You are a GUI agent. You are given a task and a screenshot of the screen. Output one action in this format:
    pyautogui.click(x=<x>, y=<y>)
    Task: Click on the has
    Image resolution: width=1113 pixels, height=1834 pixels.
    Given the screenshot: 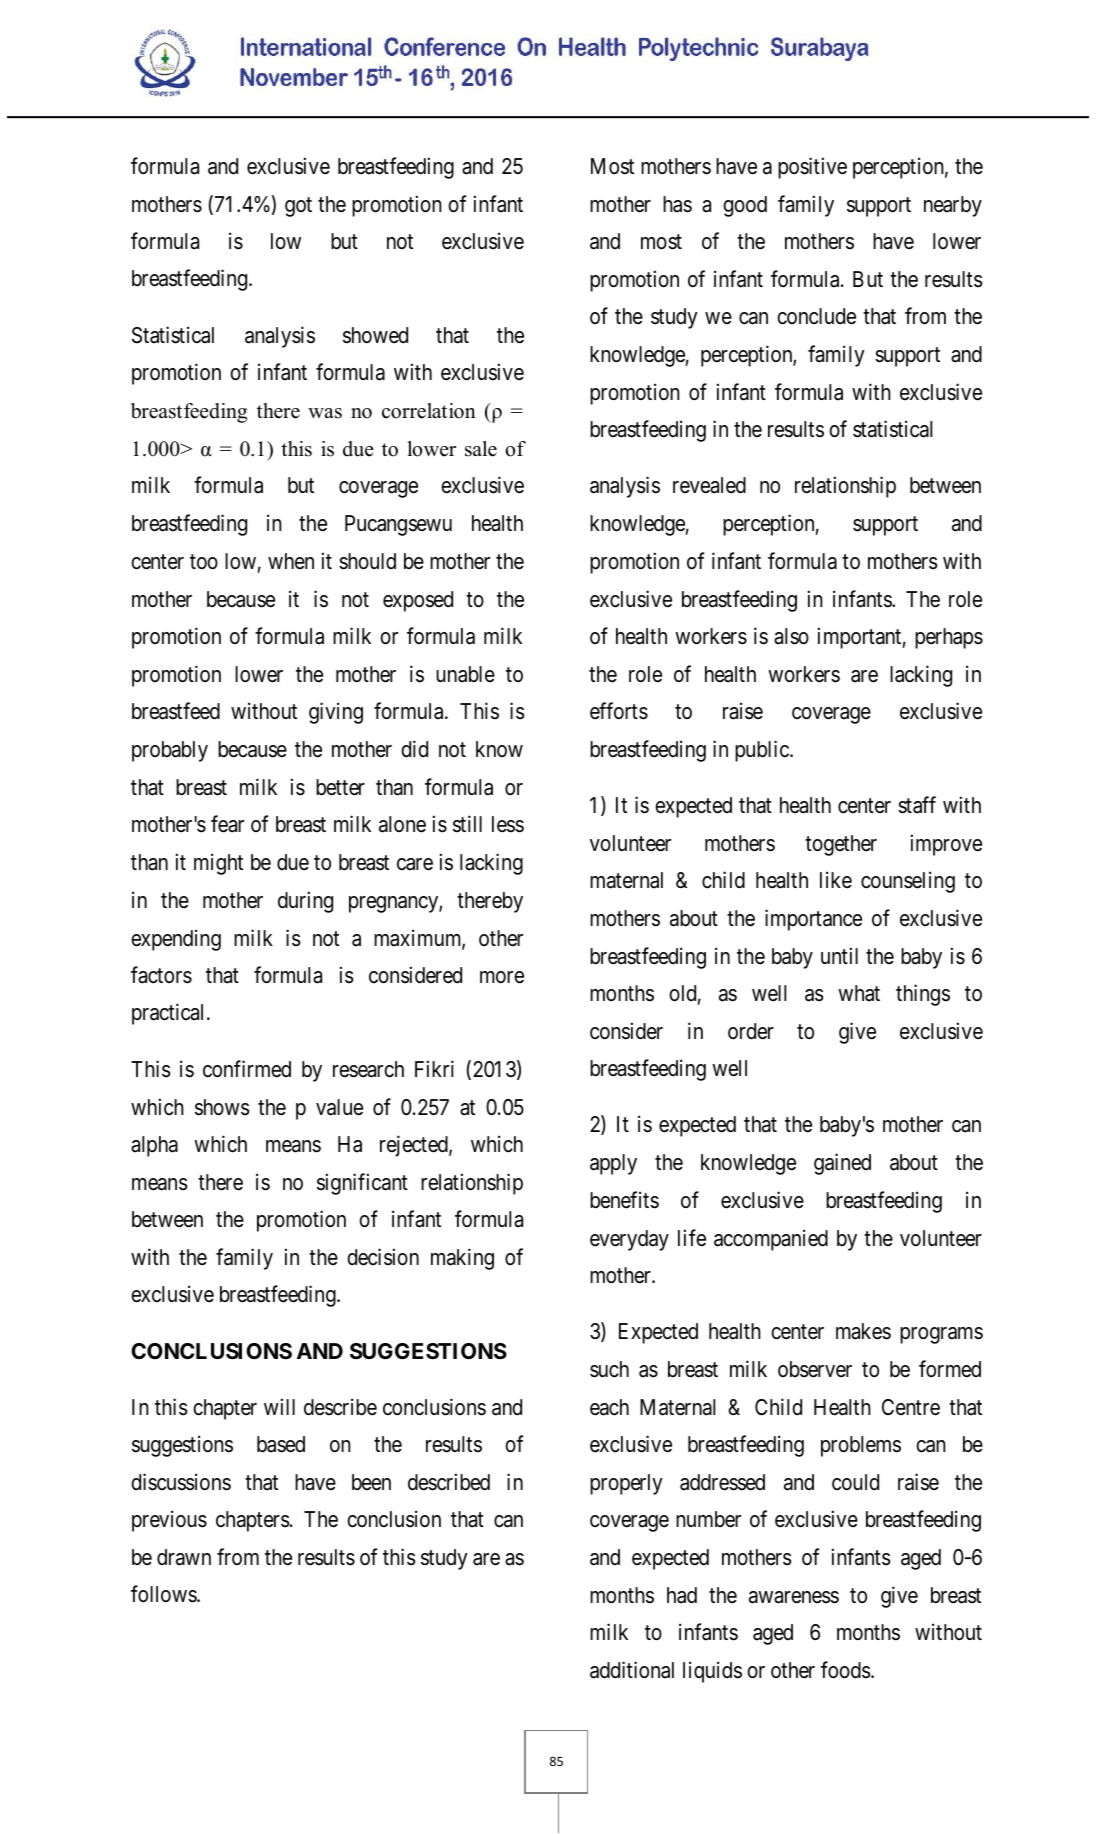 What is the action you would take?
    pyautogui.click(x=677, y=204)
